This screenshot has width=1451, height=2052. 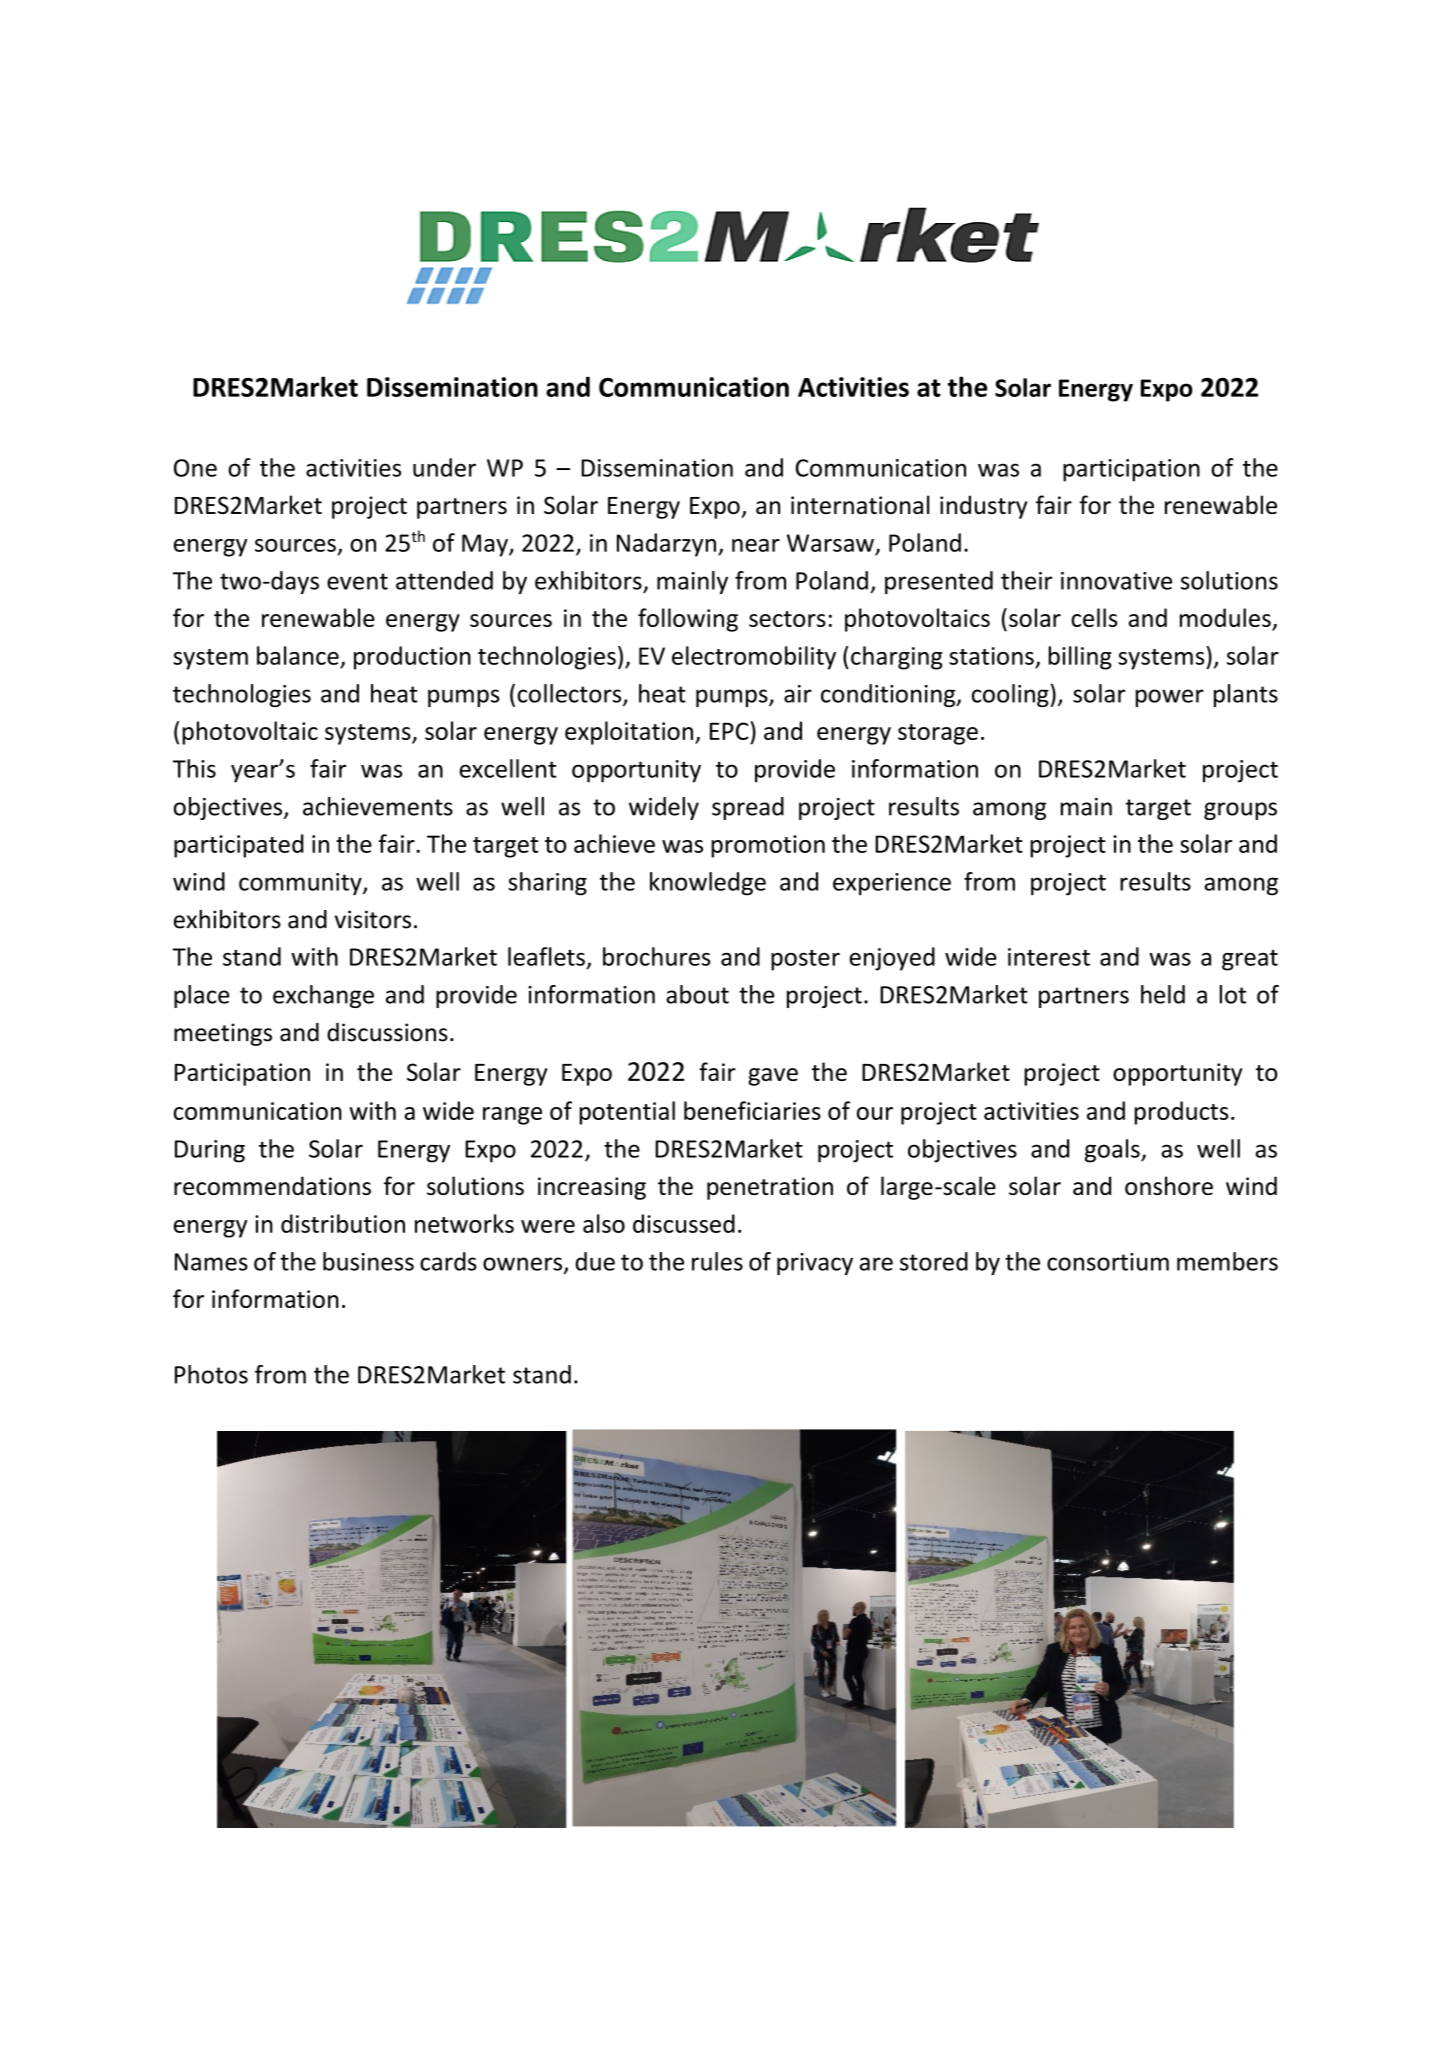 I want to click on industry, so click(x=983, y=507).
